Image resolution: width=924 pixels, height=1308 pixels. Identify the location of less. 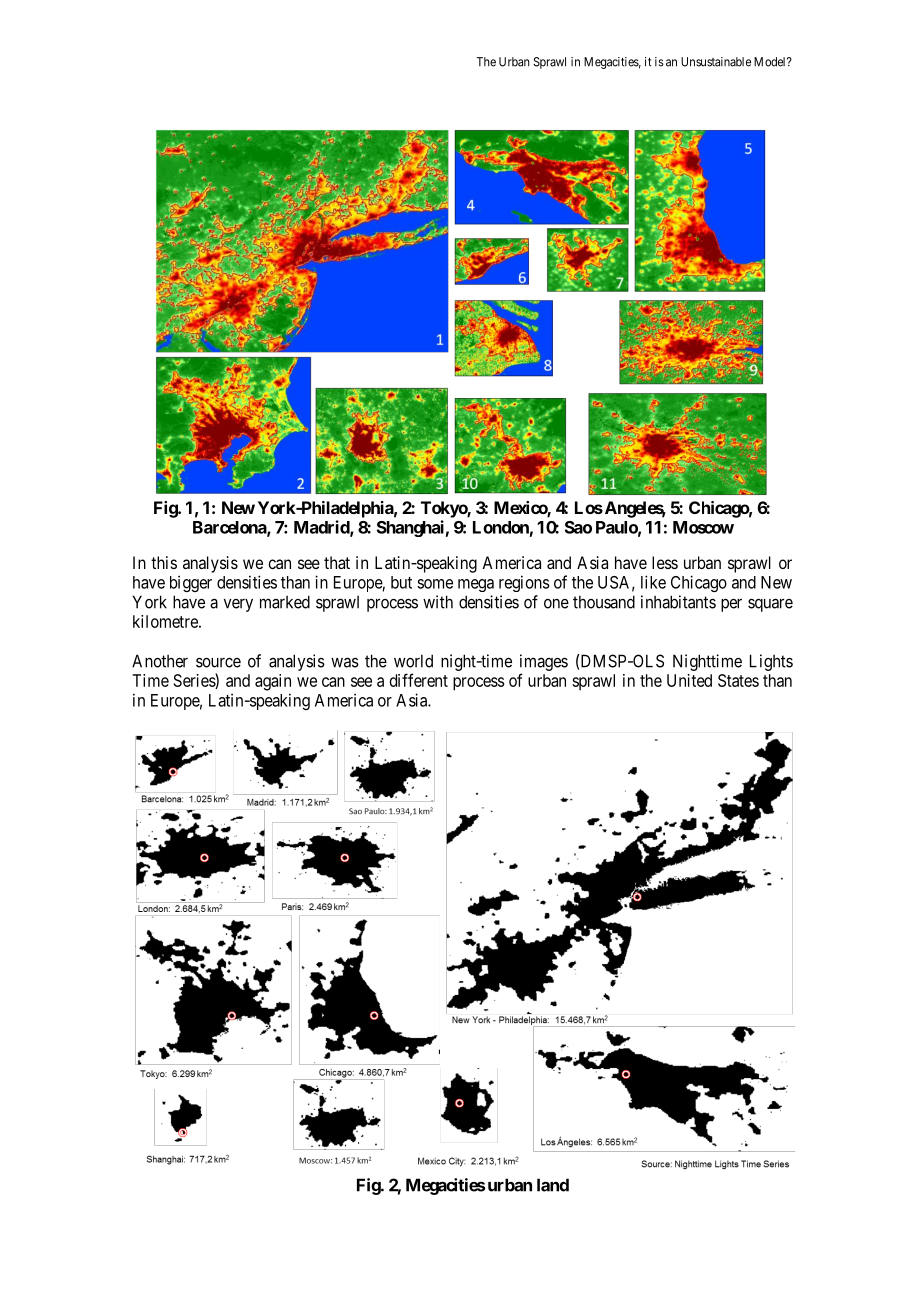
(665, 562).
